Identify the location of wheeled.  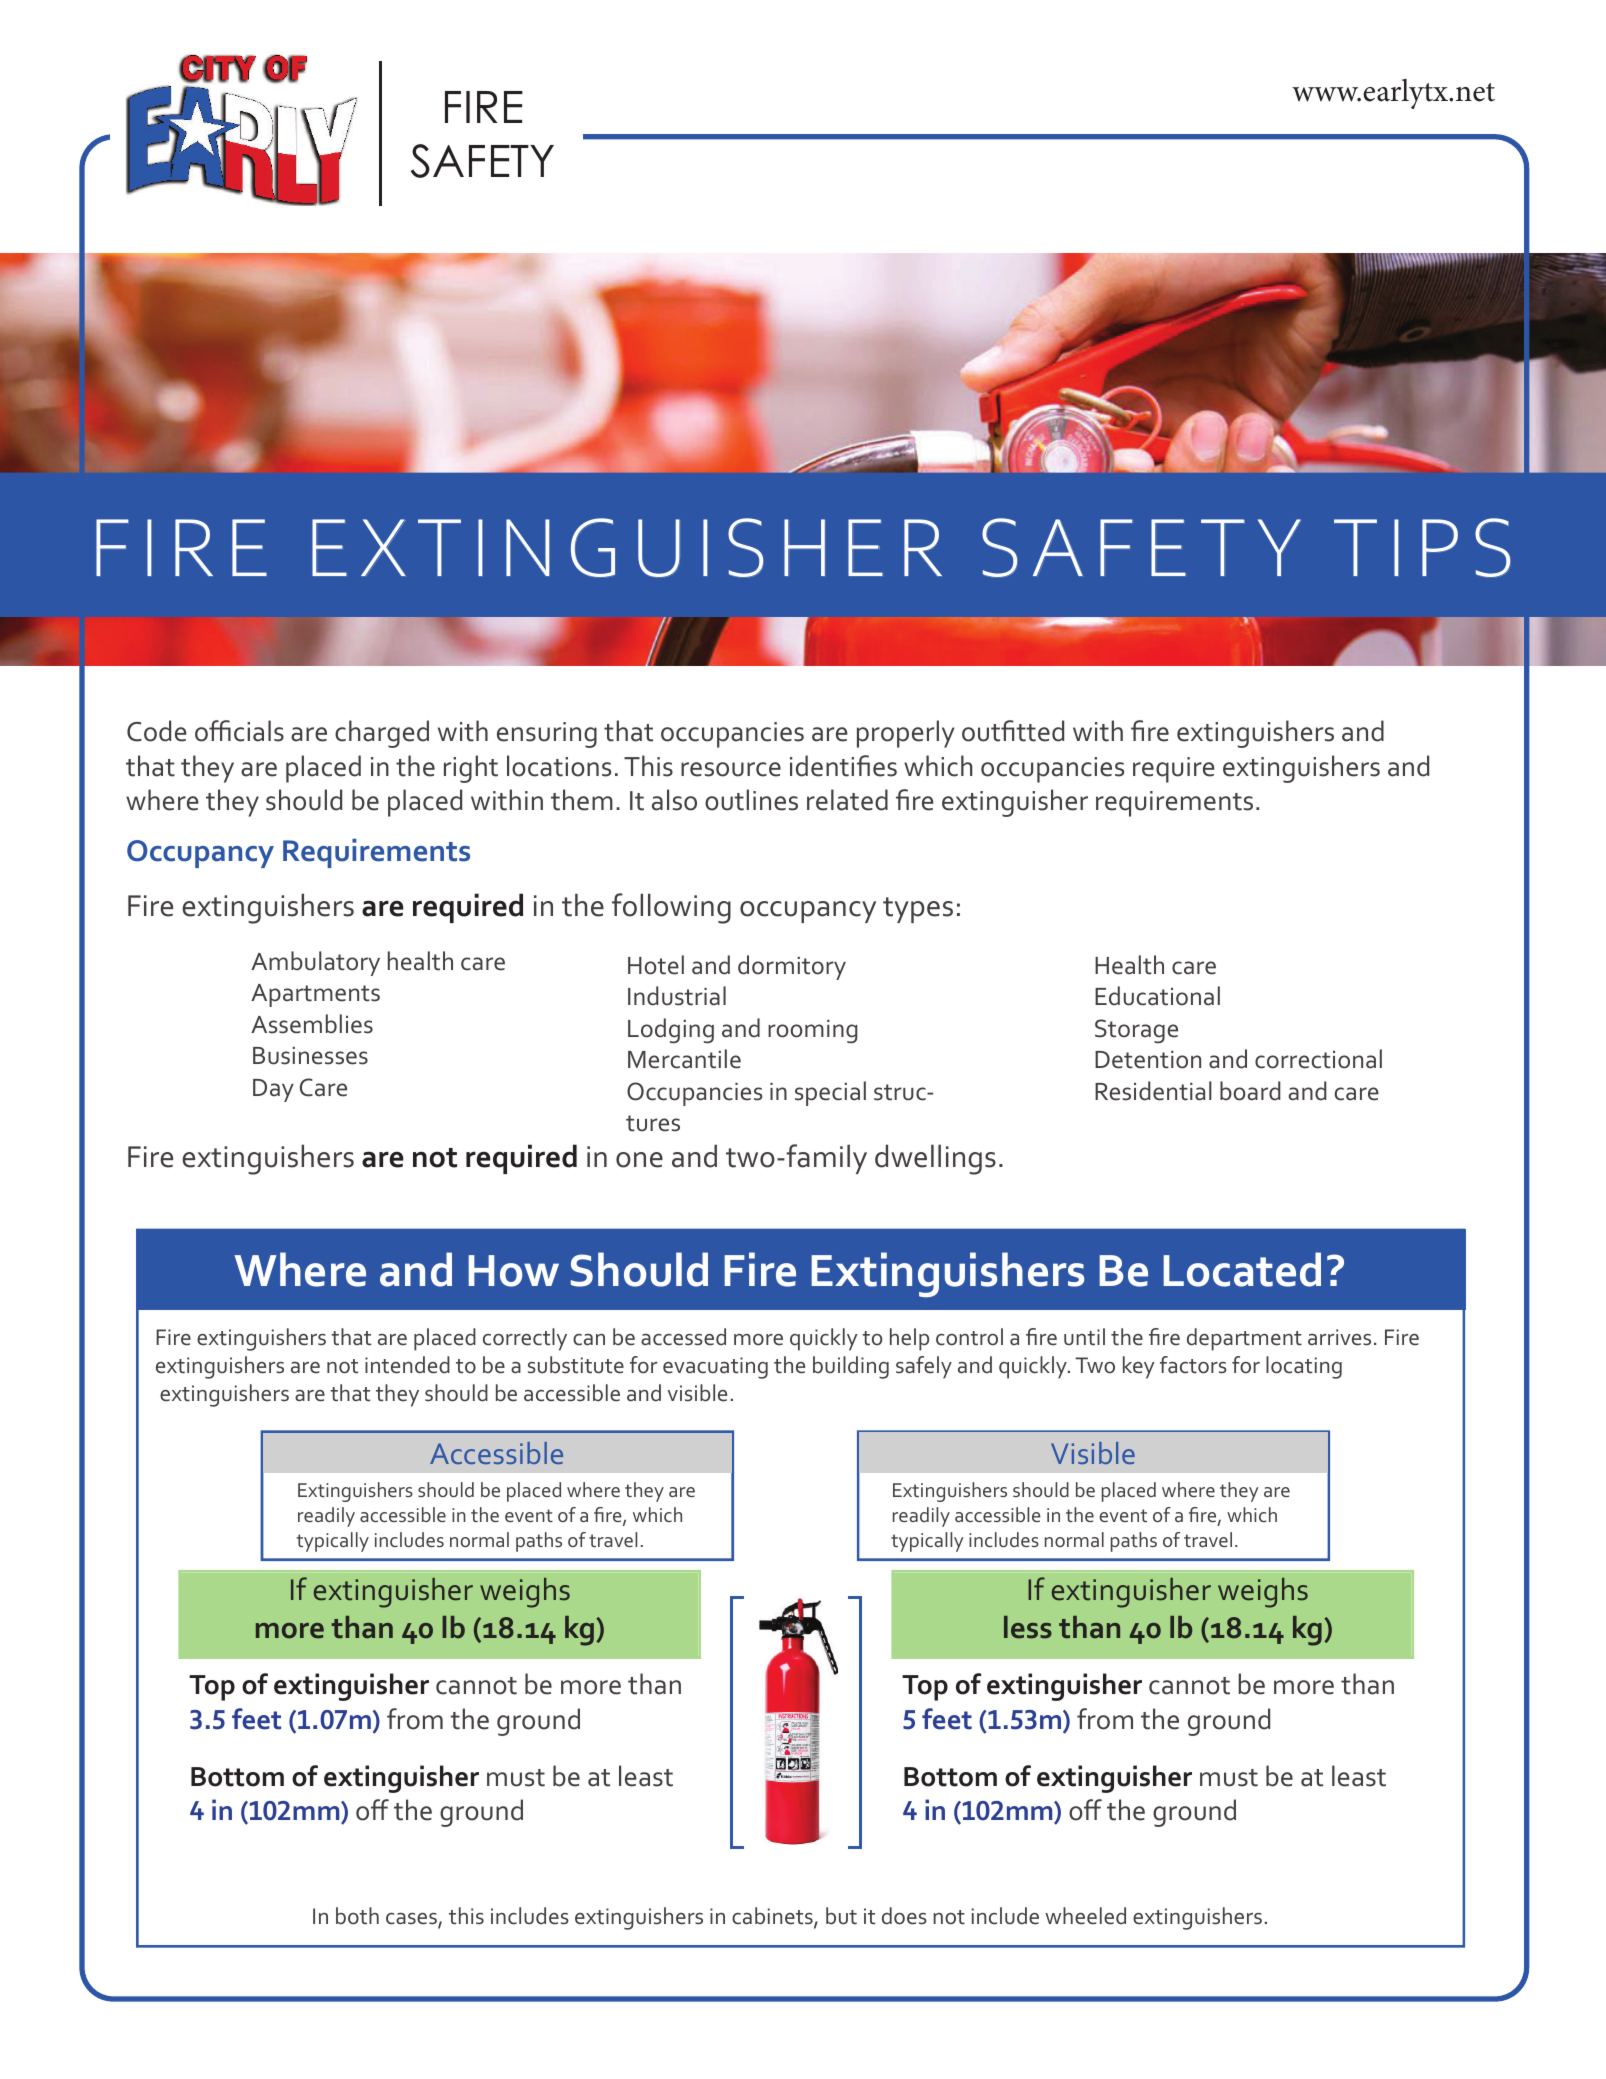
(1085, 1916).
